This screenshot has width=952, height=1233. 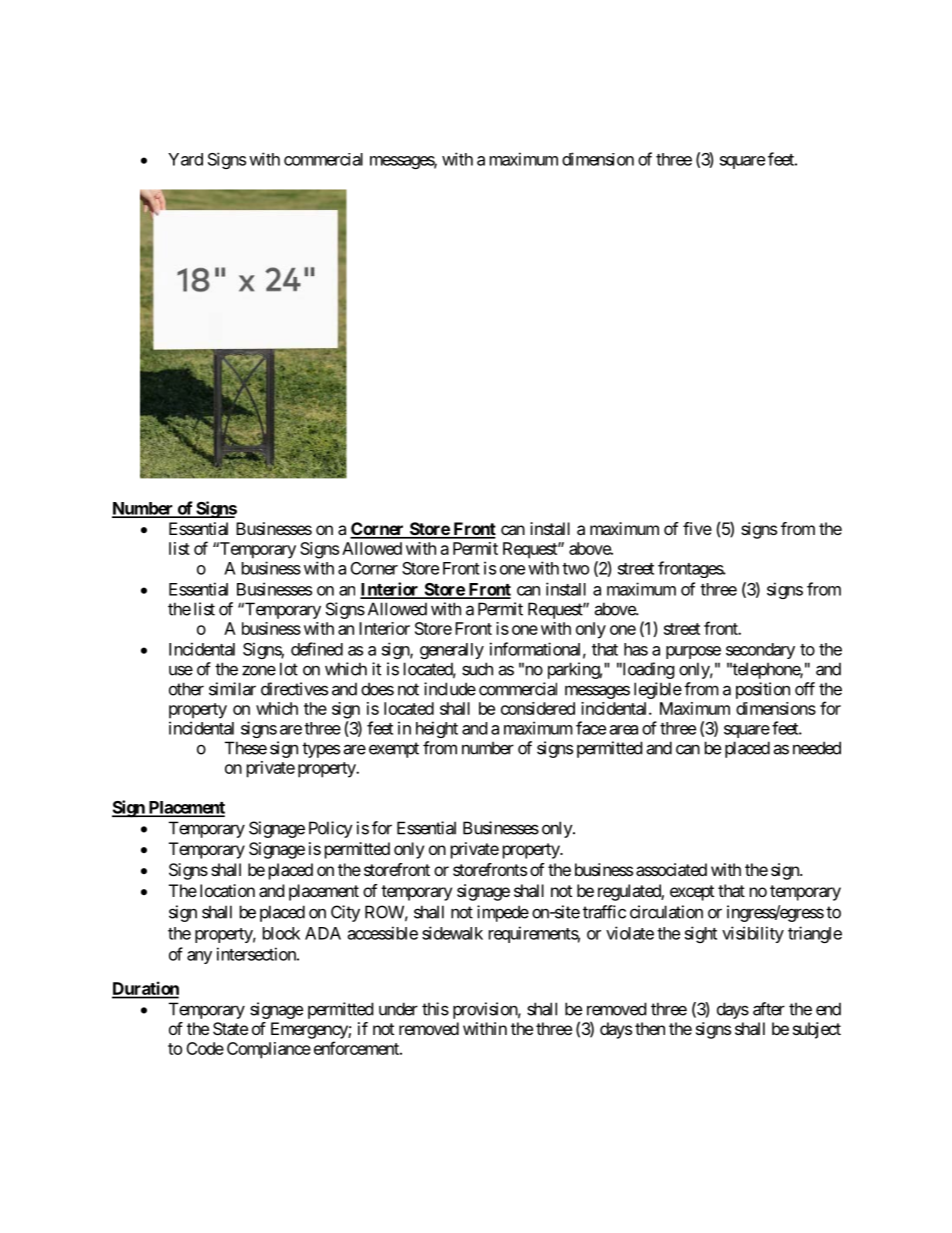 What do you see at coordinates (289, 669) in the screenshot?
I see `lot` at bounding box center [289, 669].
